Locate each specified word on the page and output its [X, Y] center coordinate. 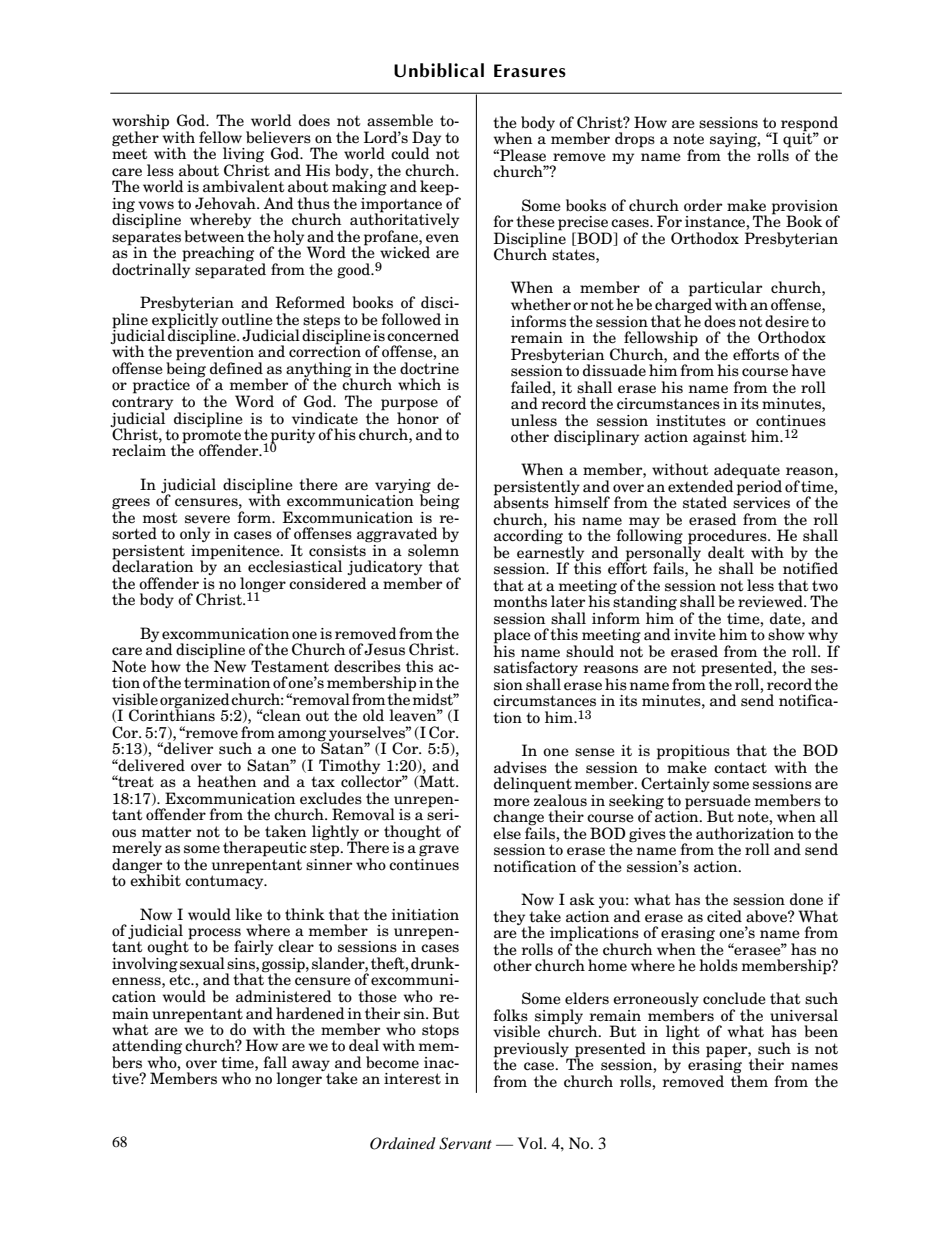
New [229, 665]
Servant [465, 1143]
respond [809, 125]
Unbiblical [439, 70]
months [520, 601]
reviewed [771, 601]
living [243, 156]
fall [275, 1062]
